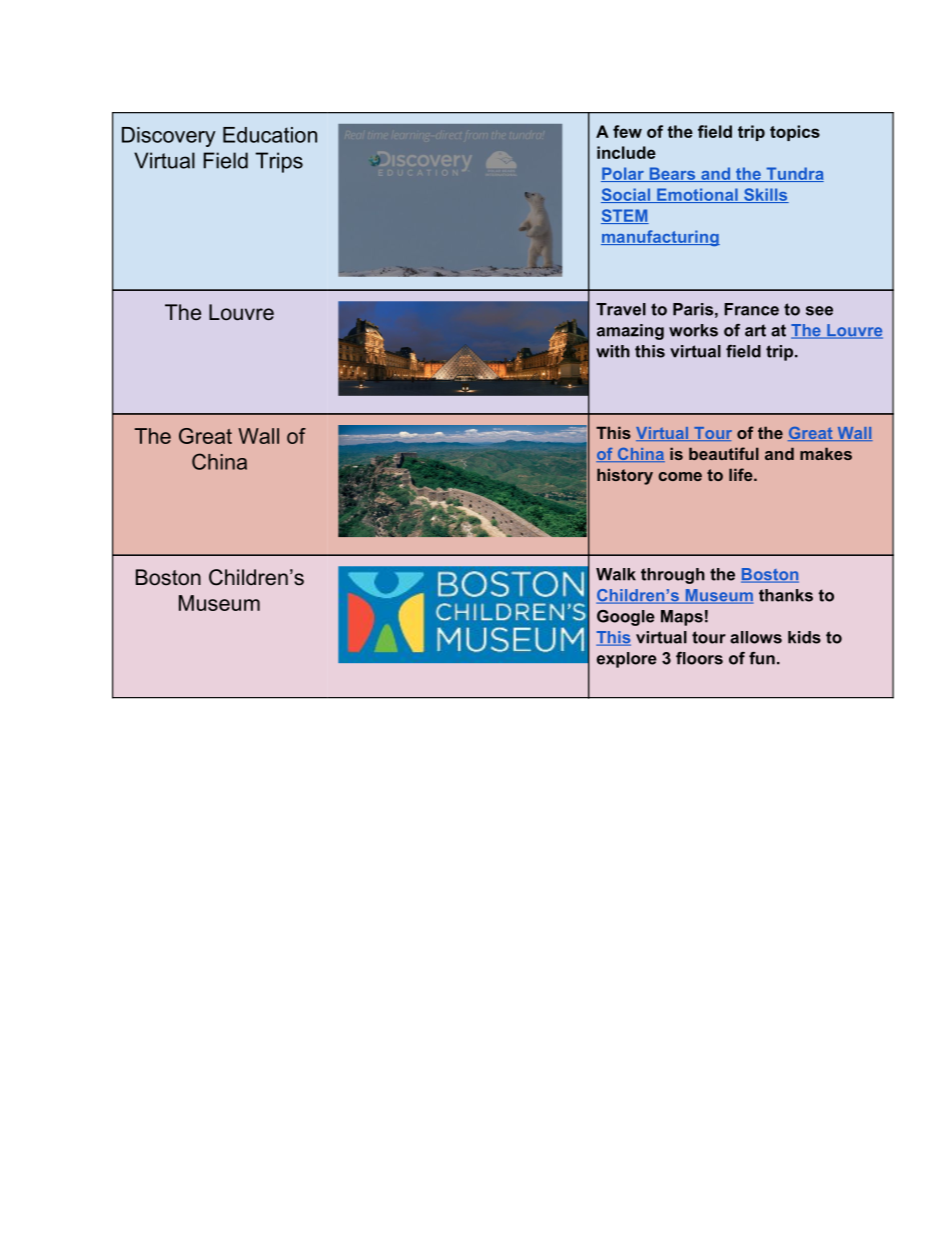 This screenshot has width=952, height=1233. What do you see at coordinates (795, 133) in the screenshot?
I see `topics` at bounding box center [795, 133].
